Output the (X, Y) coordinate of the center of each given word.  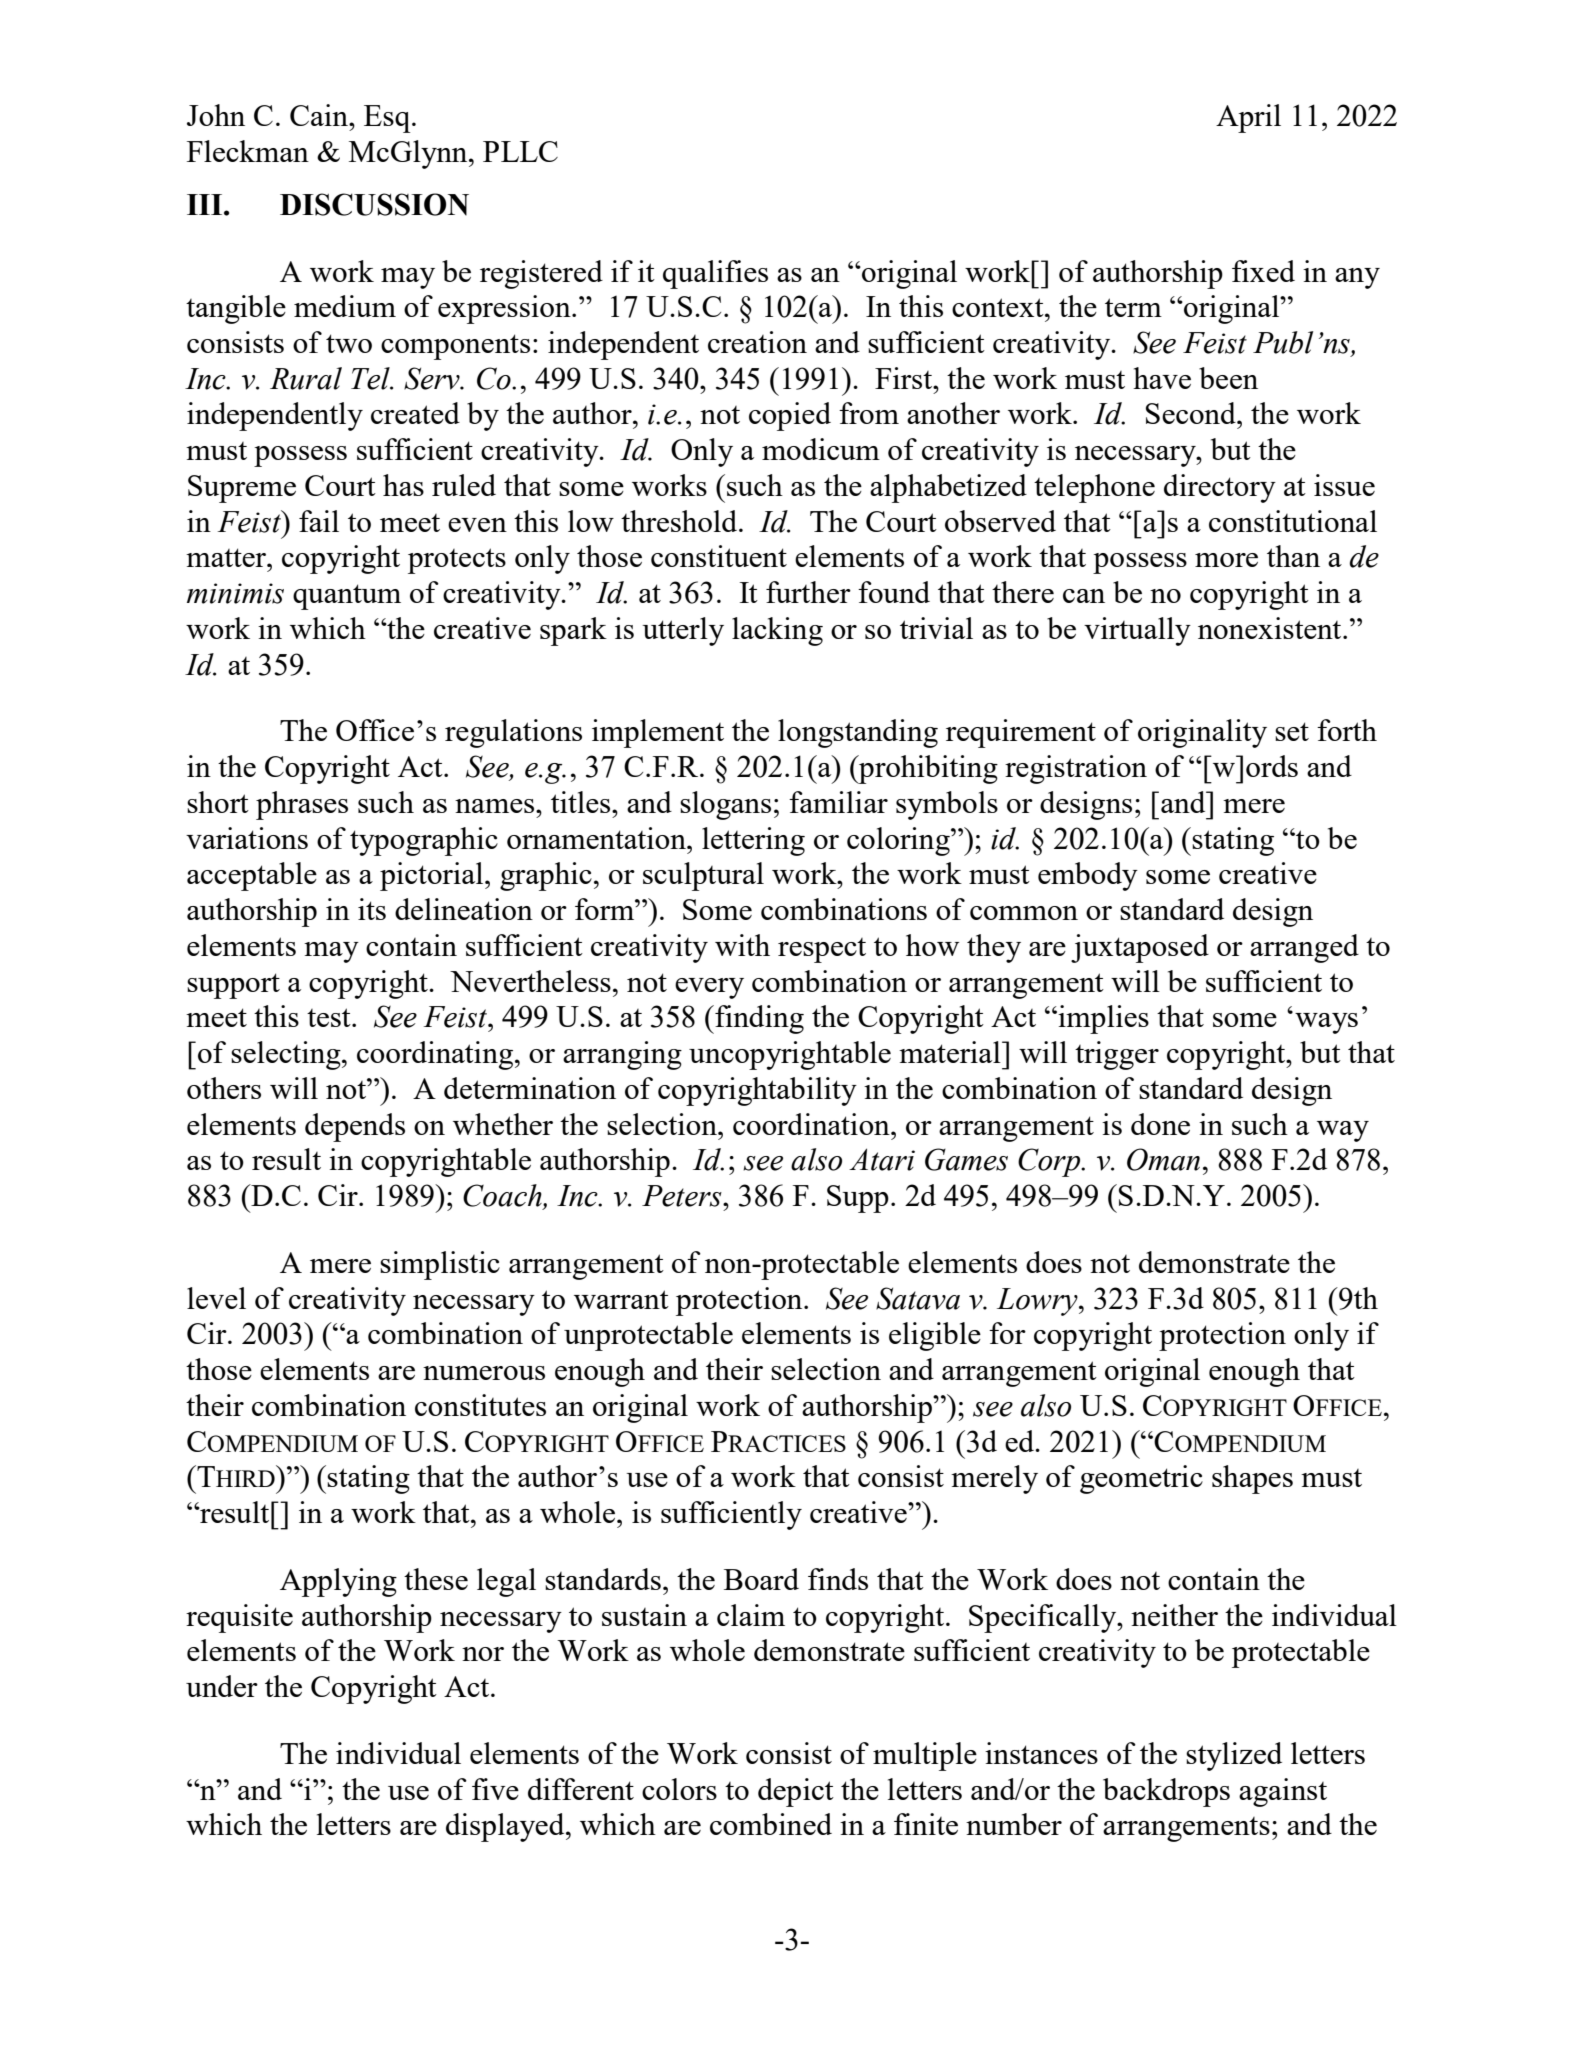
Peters (683, 1196)
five (495, 1789)
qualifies (715, 274)
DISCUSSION (374, 204)
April (1248, 118)
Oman (1163, 1159)
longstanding (858, 733)
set (1292, 731)
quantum (347, 597)
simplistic (440, 1265)
